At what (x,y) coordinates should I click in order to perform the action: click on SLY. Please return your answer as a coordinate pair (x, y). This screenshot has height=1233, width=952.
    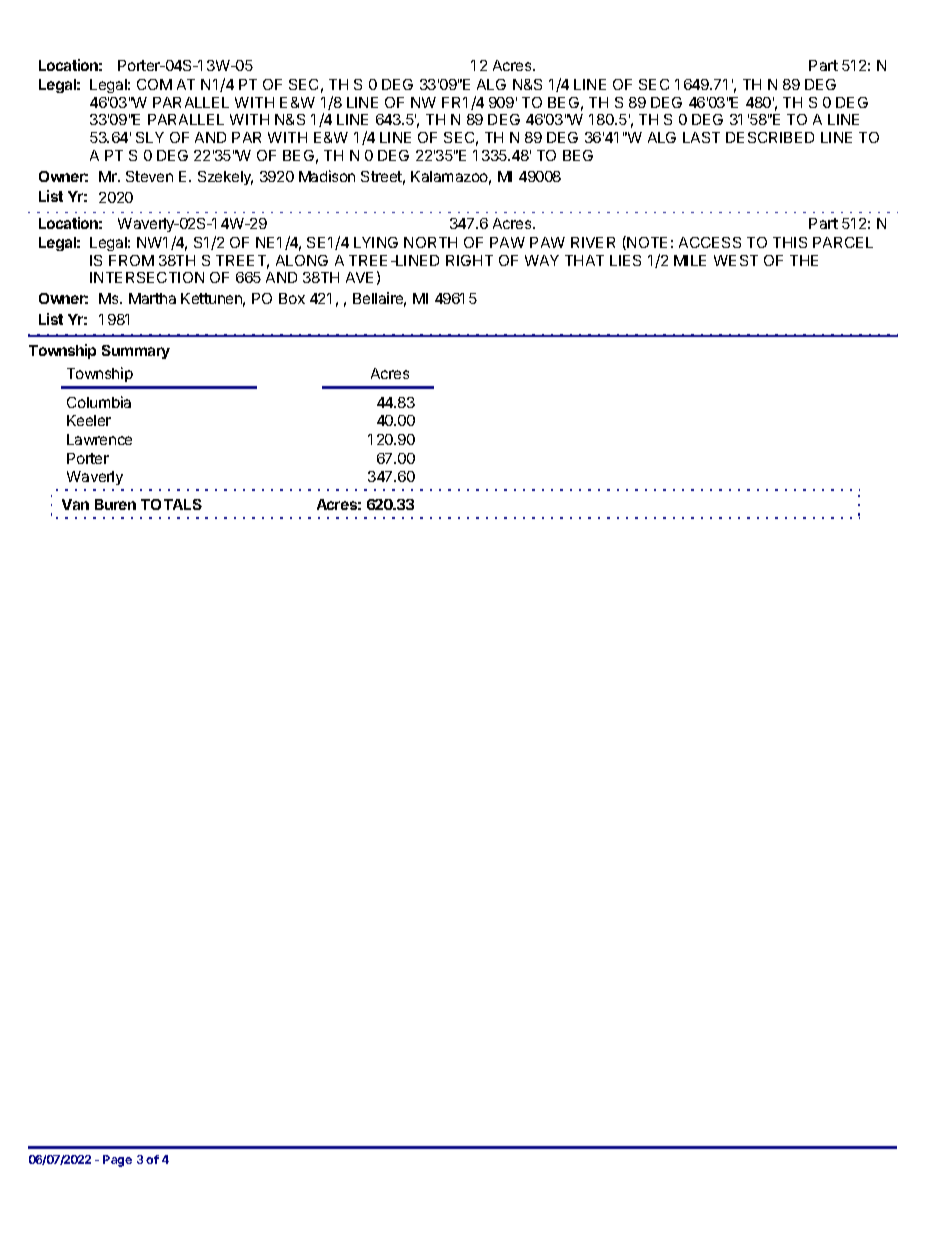
    Looking at the image, I should click on (150, 137).
